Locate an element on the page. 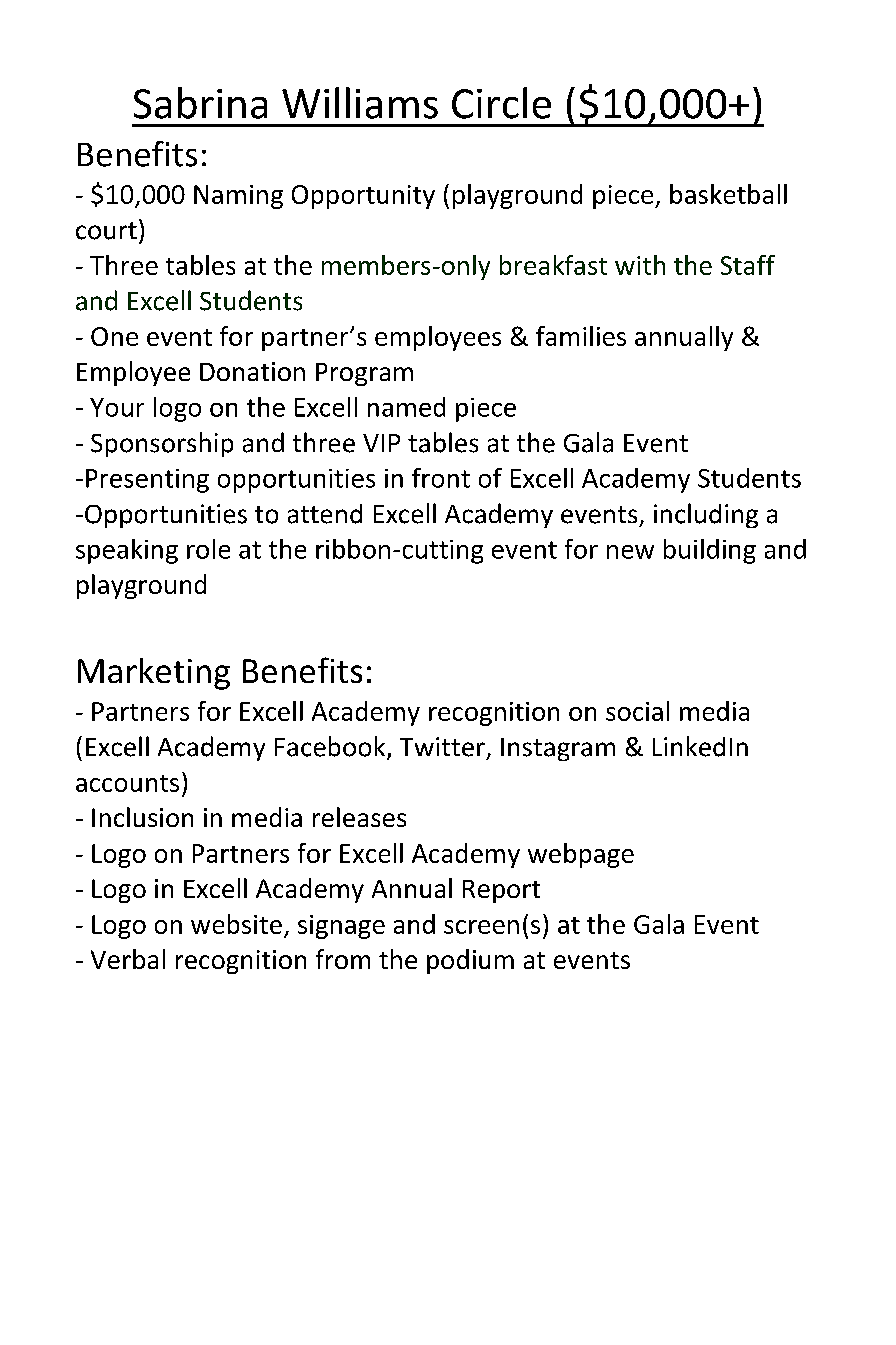 The image size is (896, 1345). basketball is located at coordinates (728, 194).
